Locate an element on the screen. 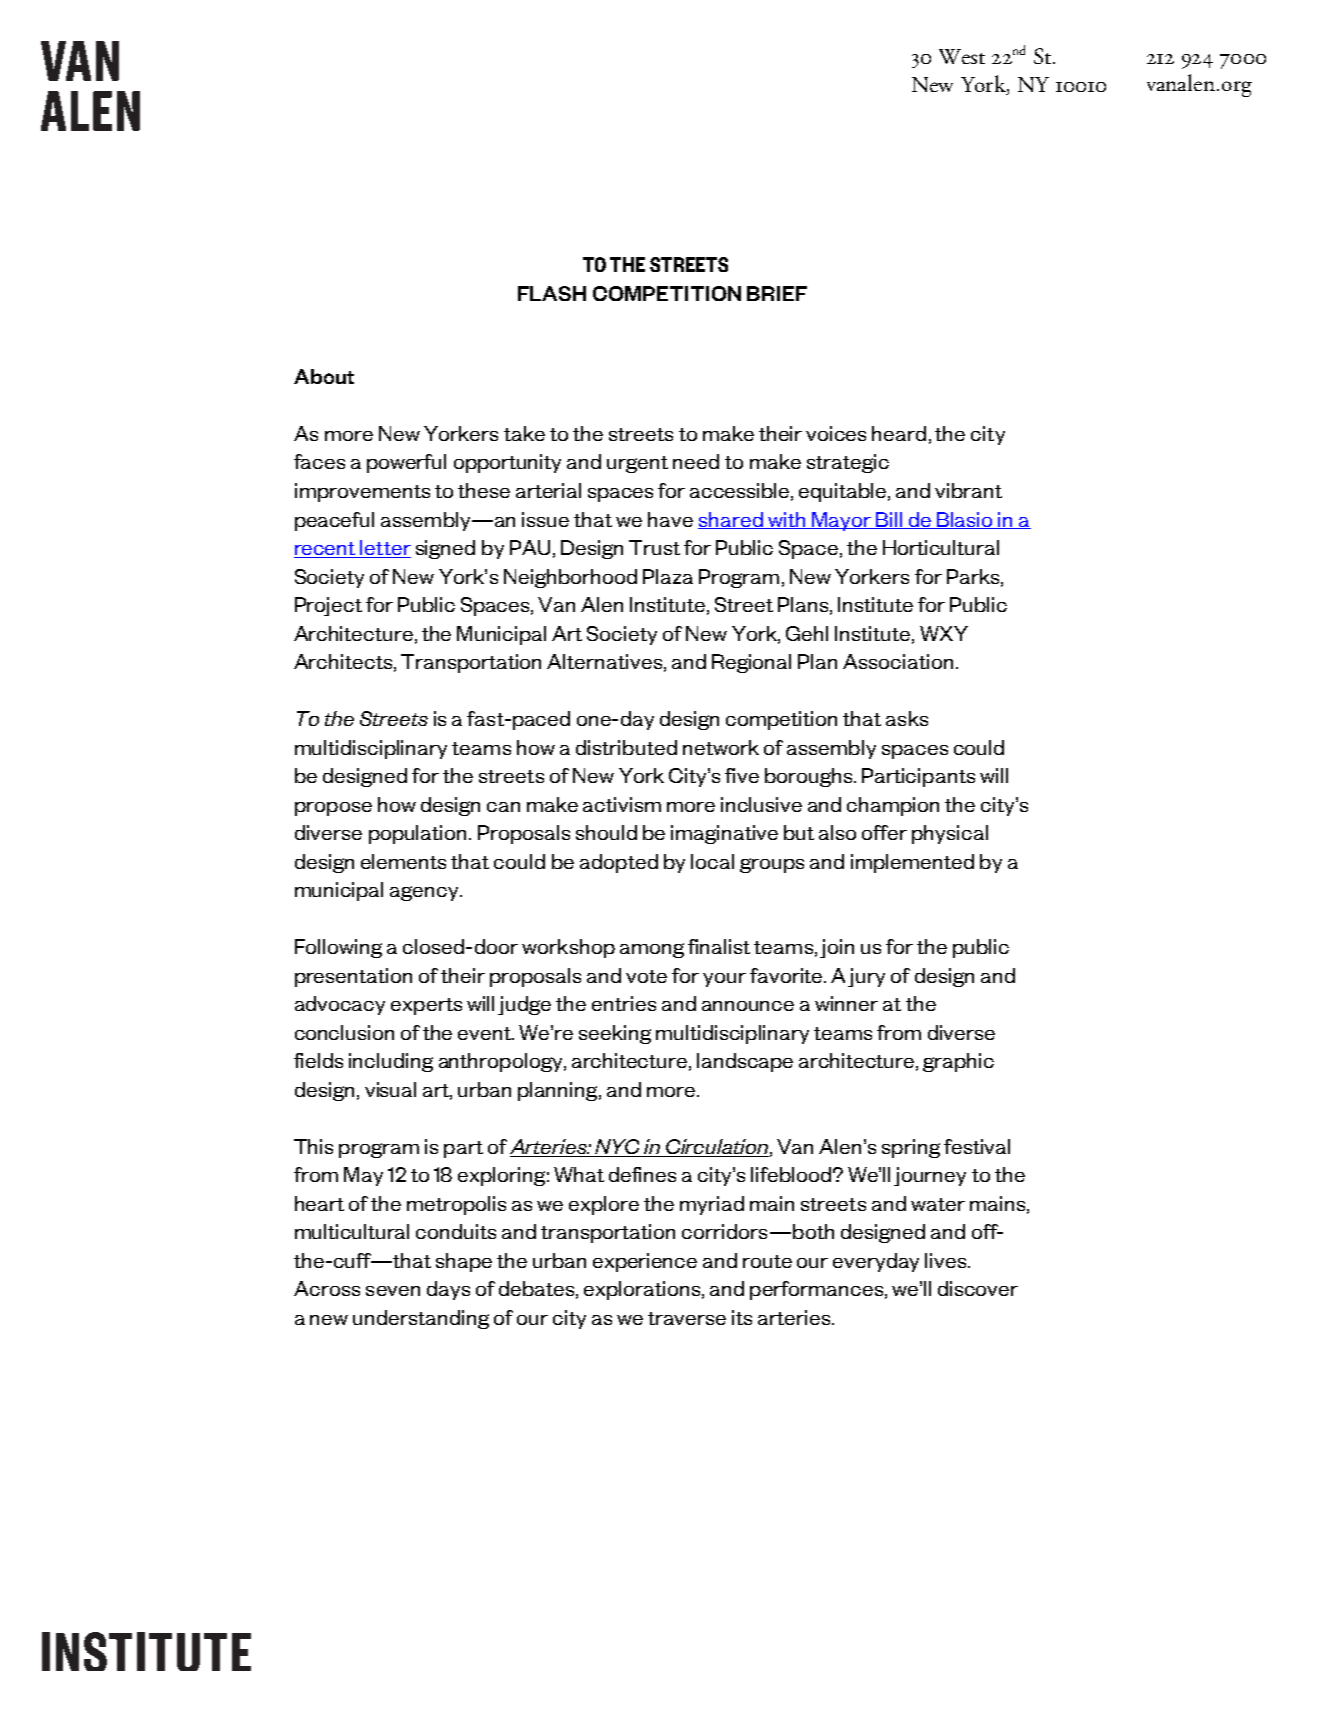 This screenshot has height=1711, width=1322. West is located at coordinates (962, 56).
